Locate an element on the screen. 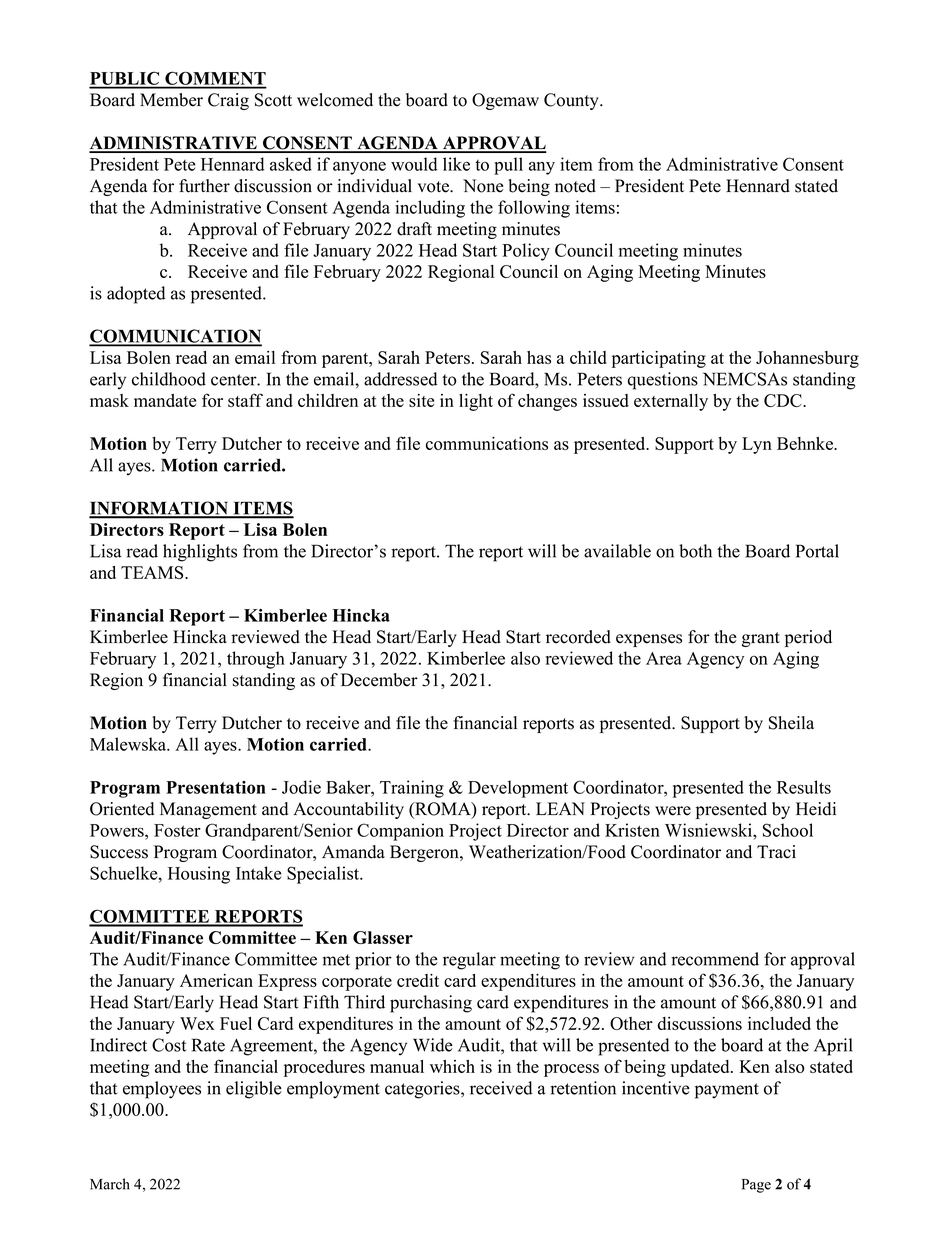  December is located at coordinates (379, 680).
